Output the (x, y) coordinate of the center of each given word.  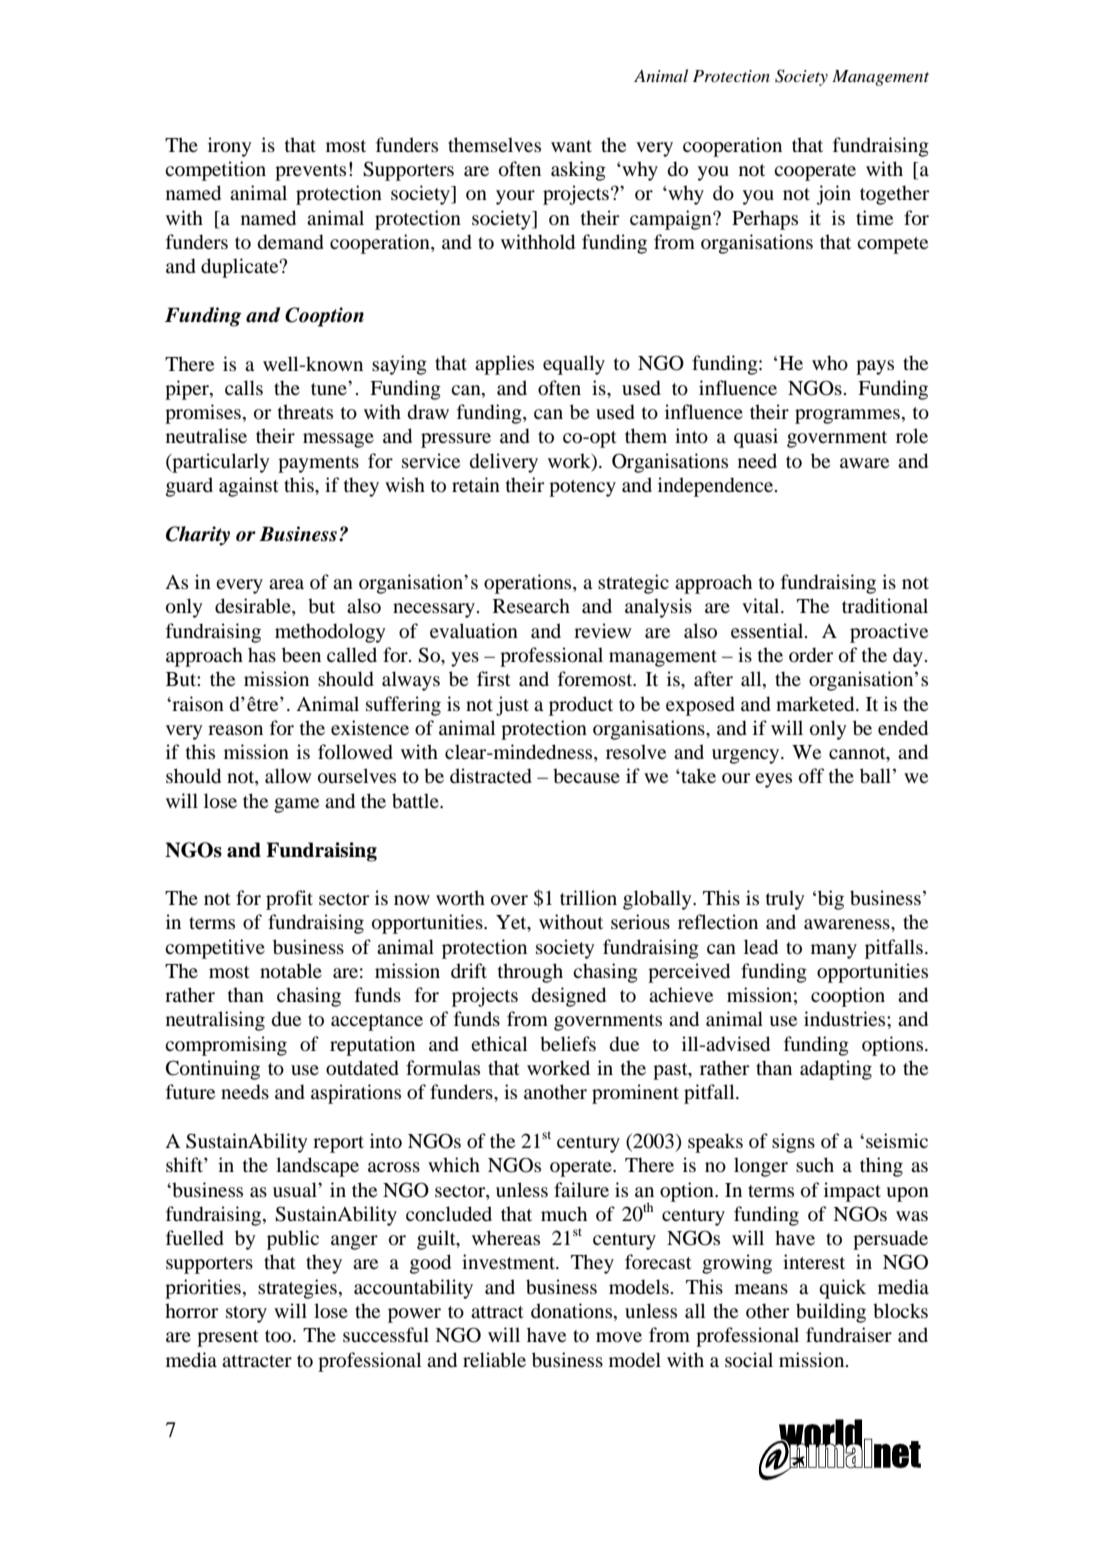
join (833, 195)
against (249, 487)
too (279, 1336)
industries (846, 1019)
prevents (310, 172)
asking (578, 171)
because (586, 775)
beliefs (568, 1043)
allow (288, 776)
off (811, 776)
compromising (226, 1046)
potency (582, 488)
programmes (847, 416)
